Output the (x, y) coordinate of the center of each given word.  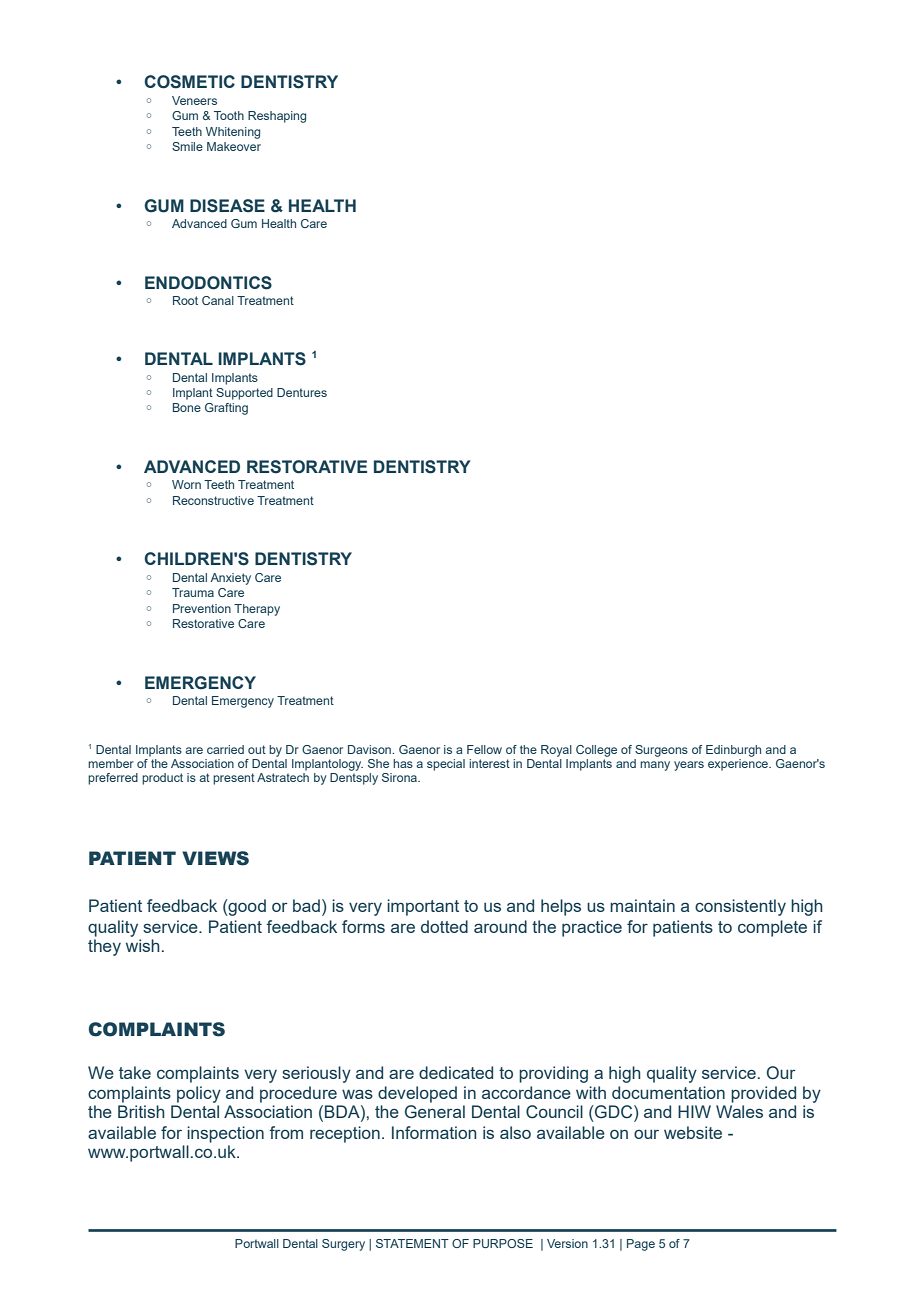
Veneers (194, 100)
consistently (740, 907)
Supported (244, 394)
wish (143, 945)
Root (185, 300)
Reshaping (277, 117)
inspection (225, 1134)
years (689, 766)
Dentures (302, 392)
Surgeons (661, 751)
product (162, 779)
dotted (444, 926)
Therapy (257, 610)
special (446, 765)
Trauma (193, 592)
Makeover (234, 146)
